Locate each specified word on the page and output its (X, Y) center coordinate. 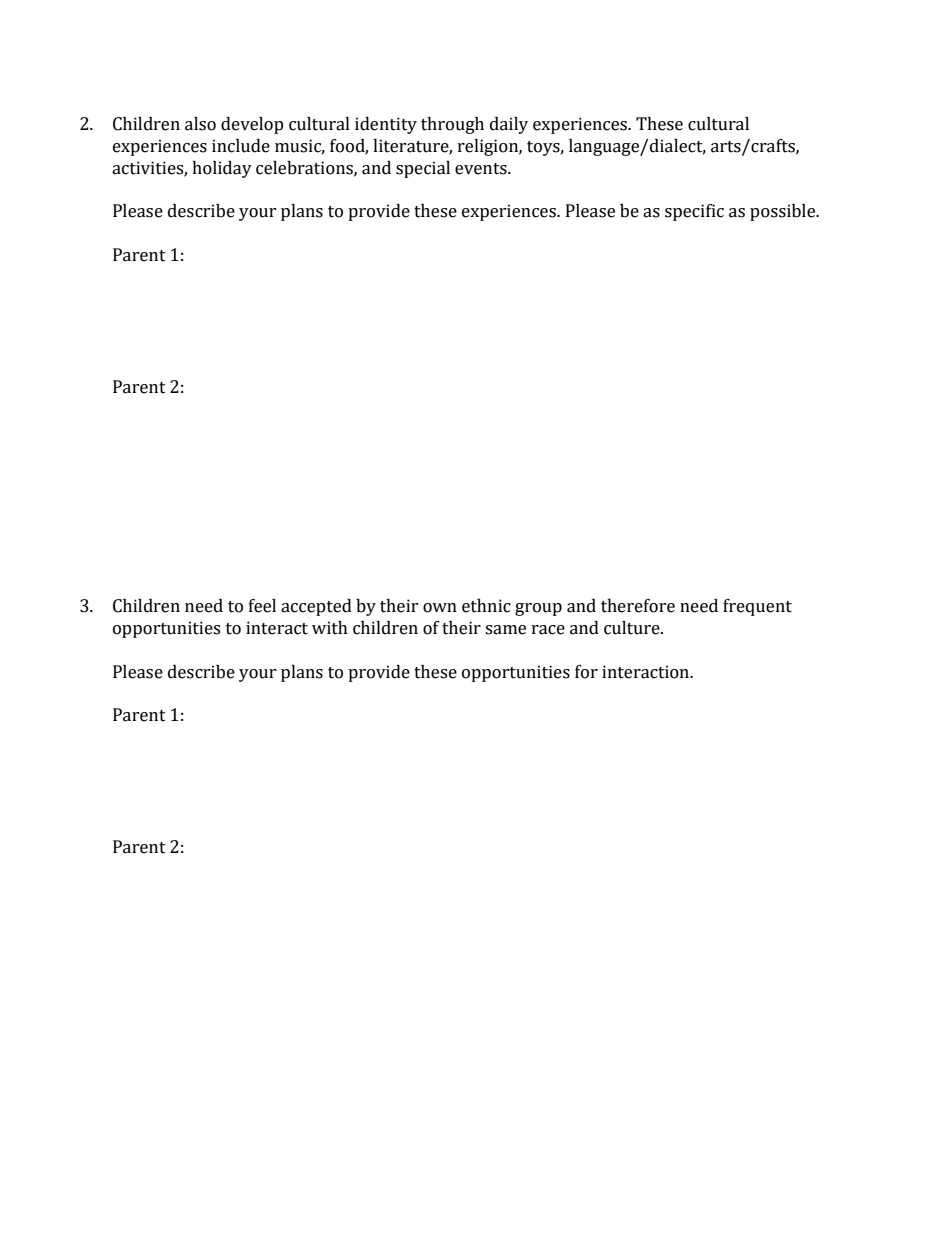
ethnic (486, 606)
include (241, 146)
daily (509, 125)
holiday (222, 169)
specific (694, 212)
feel (262, 606)
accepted (316, 607)
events (482, 169)
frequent (757, 607)
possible (784, 212)
